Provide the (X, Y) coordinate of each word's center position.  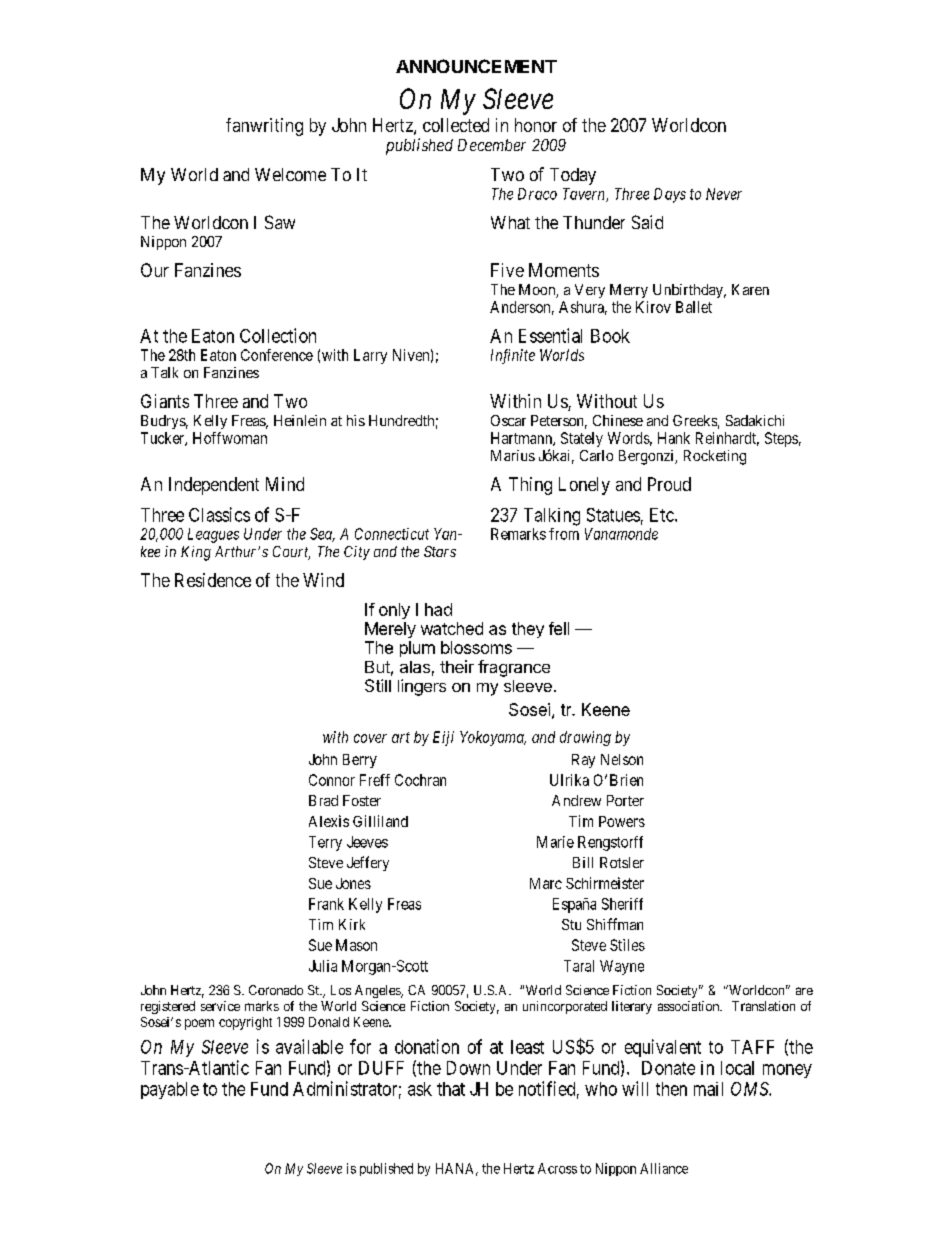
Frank (326, 904)
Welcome (290, 174)
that (451, 1089)
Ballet (694, 307)
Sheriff (622, 904)
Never (724, 194)
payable (170, 1090)
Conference (277, 355)
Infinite (513, 356)
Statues (613, 515)
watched (452, 628)
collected (456, 125)
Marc (546, 883)
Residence (213, 580)
